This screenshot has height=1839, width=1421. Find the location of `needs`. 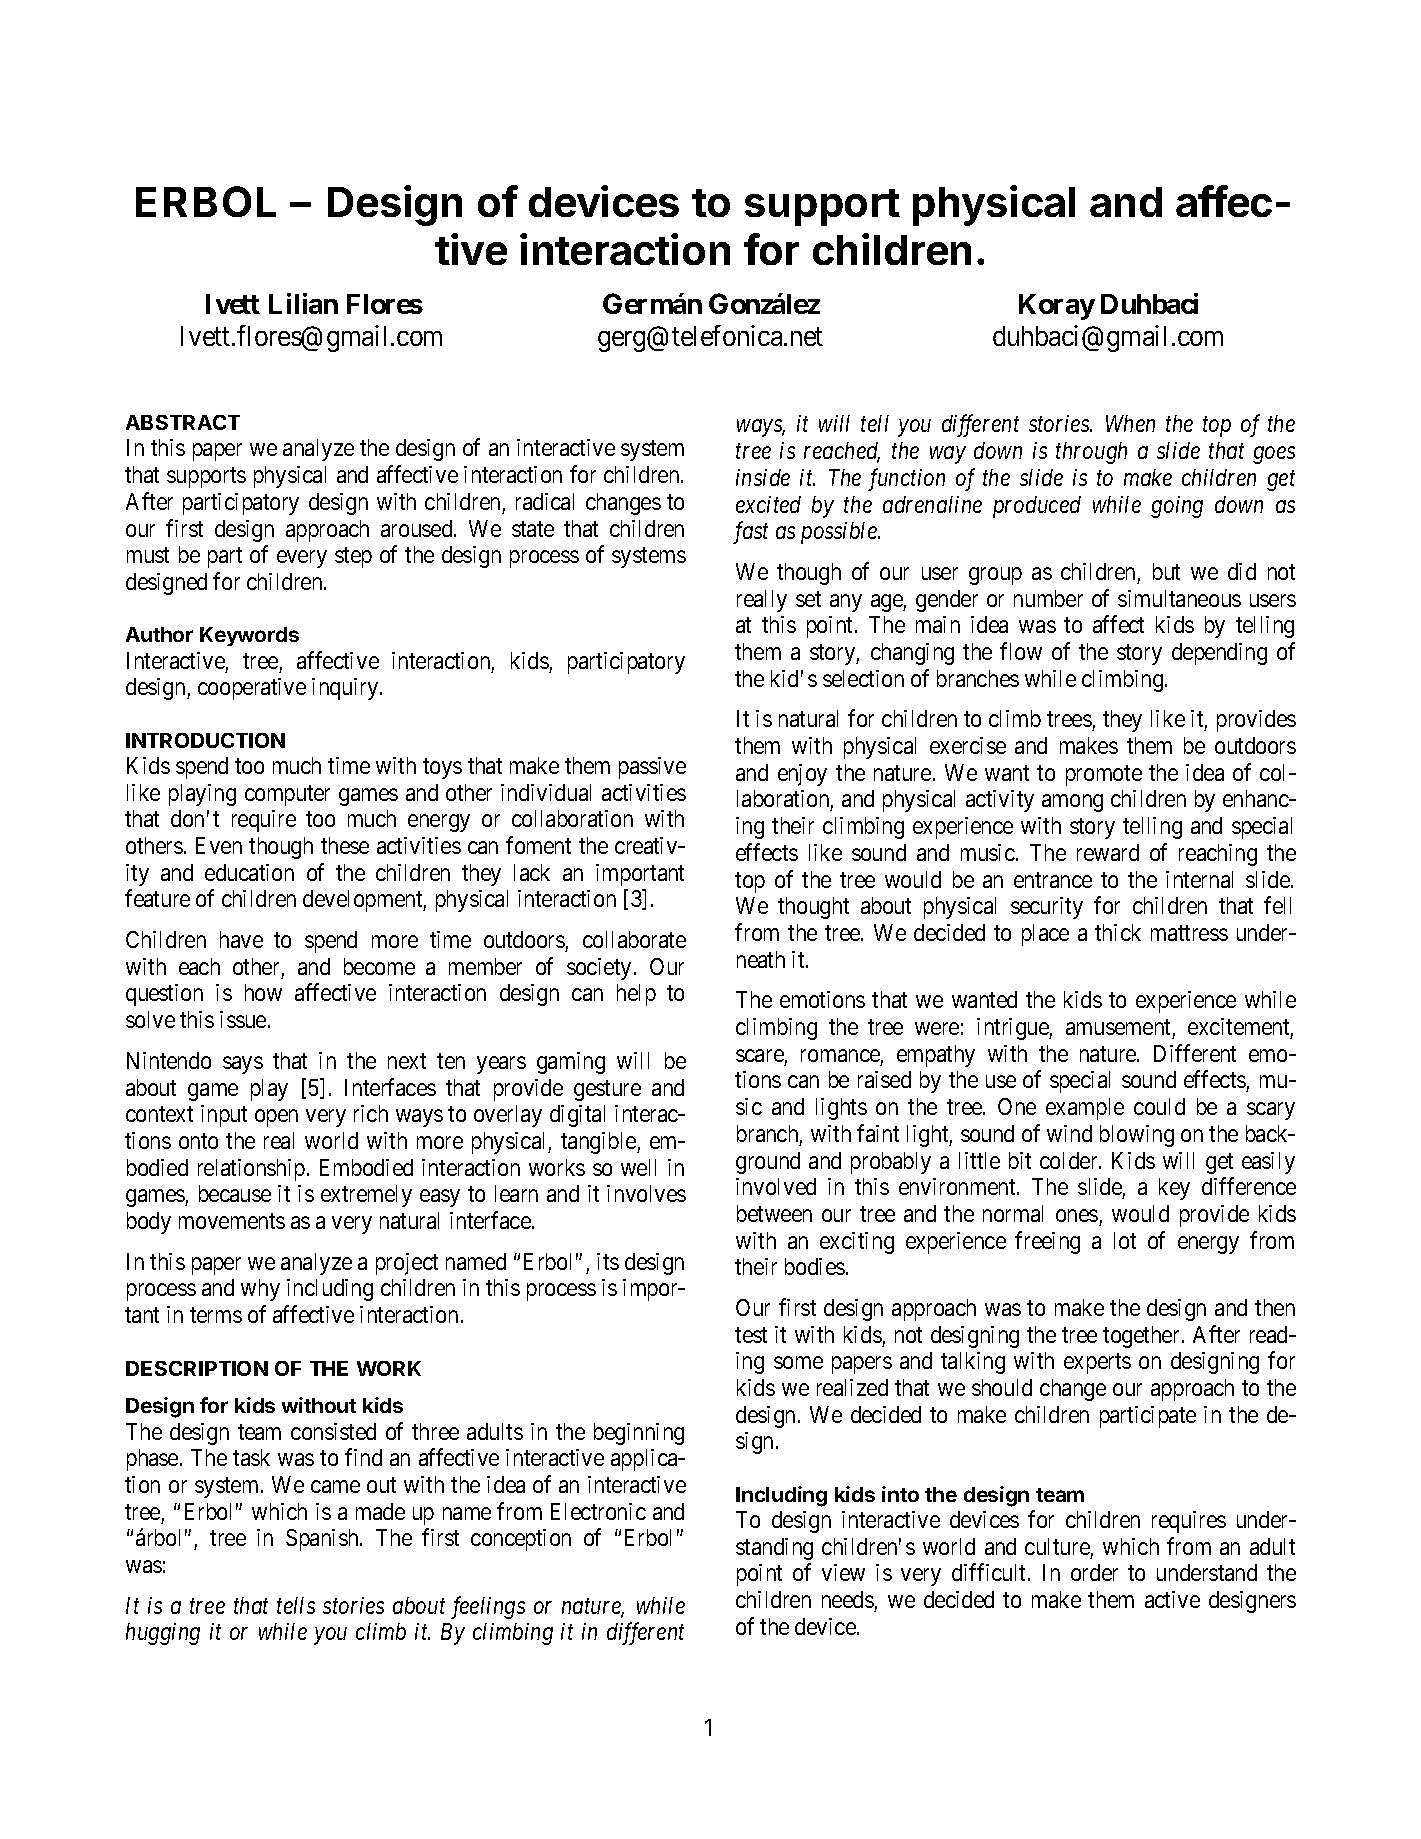

needs is located at coordinates (848, 1599).
